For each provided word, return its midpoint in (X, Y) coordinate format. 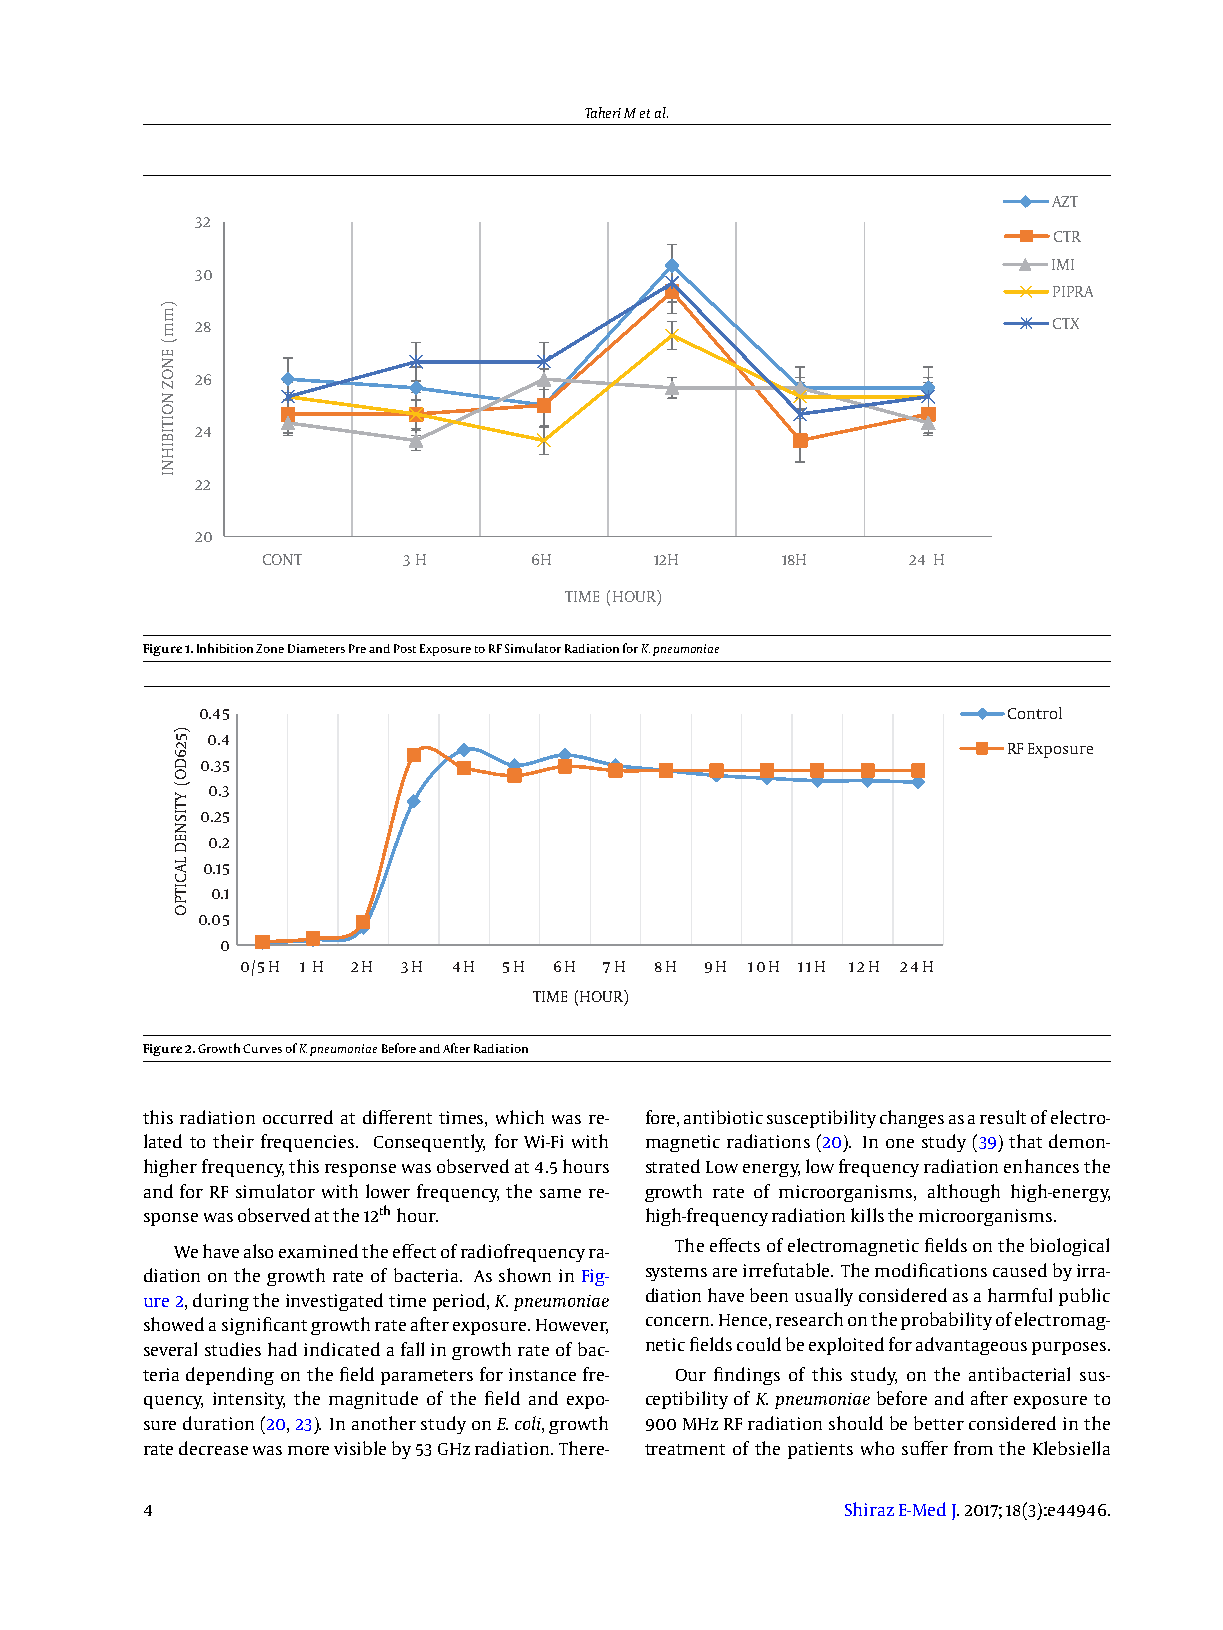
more (308, 1450)
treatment (685, 1449)
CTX (1066, 323)
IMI (1063, 264)
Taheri (603, 112)
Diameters (316, 648)
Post (405, 648)
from (973, 1448)
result (1003, 1117)
